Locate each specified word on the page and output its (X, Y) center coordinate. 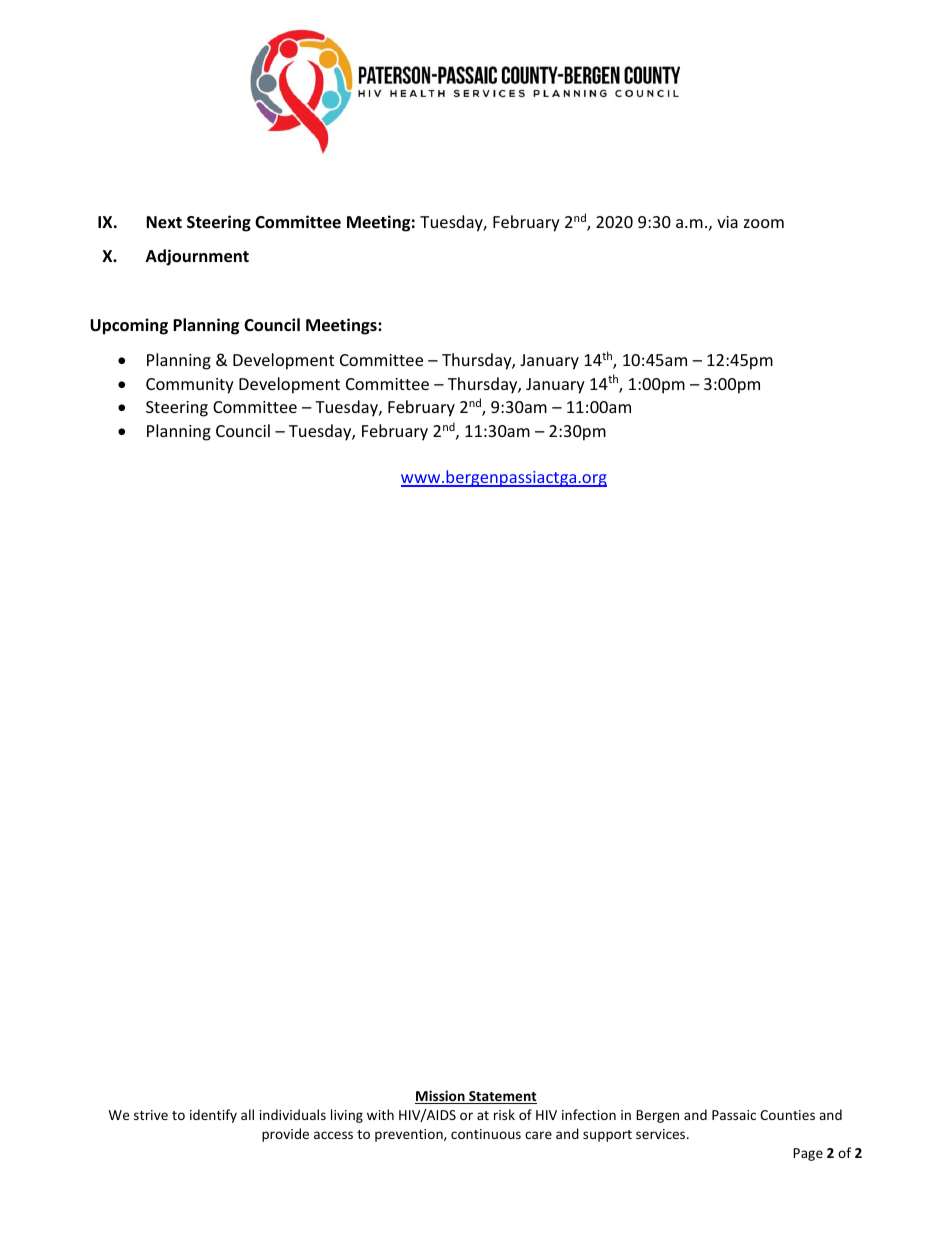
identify (213, 1116)
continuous (486, 1134)
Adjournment (197, 257)
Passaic (734, 1115)
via (727, 222)
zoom (764, 223)
